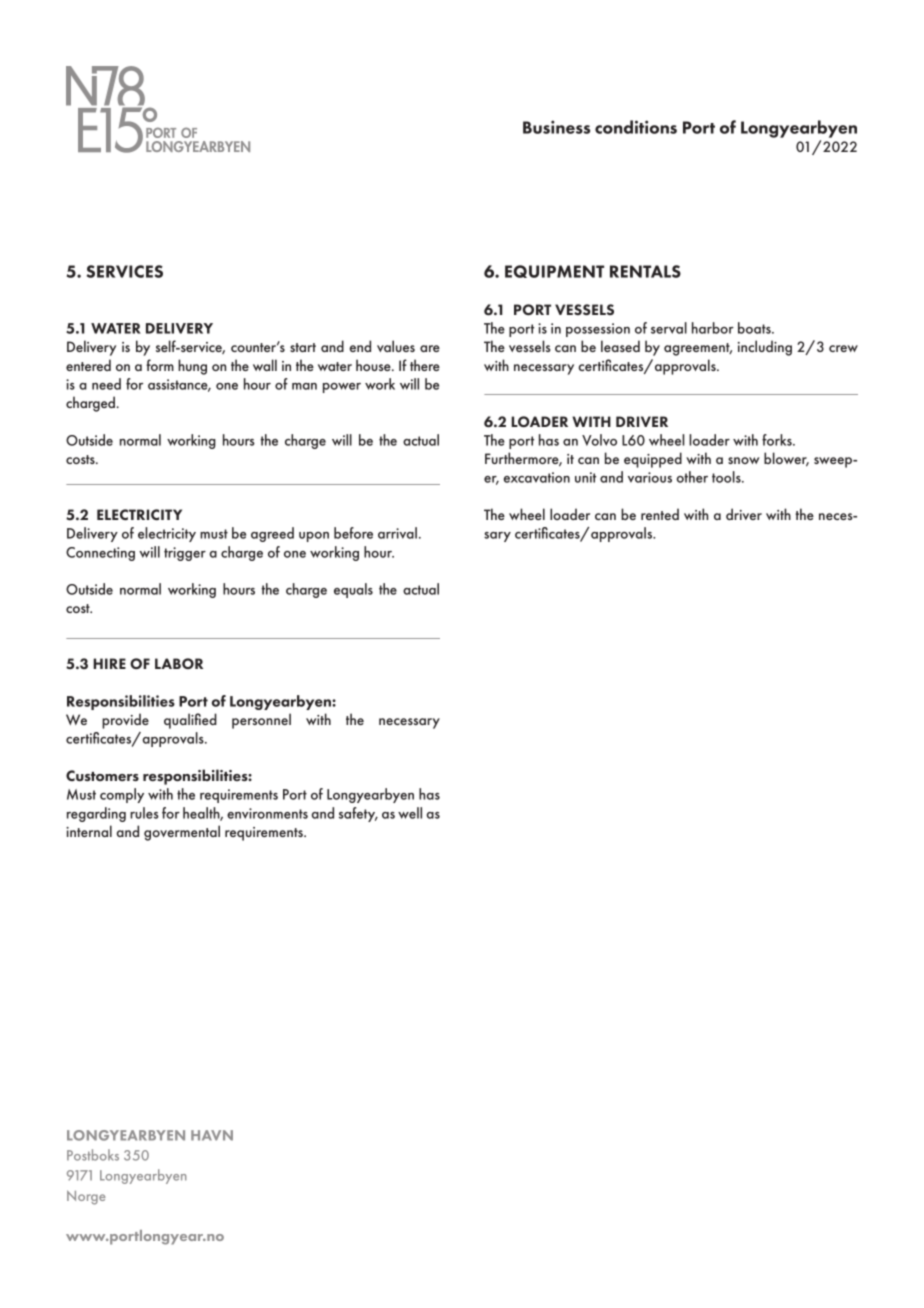 This screenshot has height=1308, width=924. What do you see at coordinates (410, 813) in the screenshot?
I see `well` at bounding box center [410, 813].
